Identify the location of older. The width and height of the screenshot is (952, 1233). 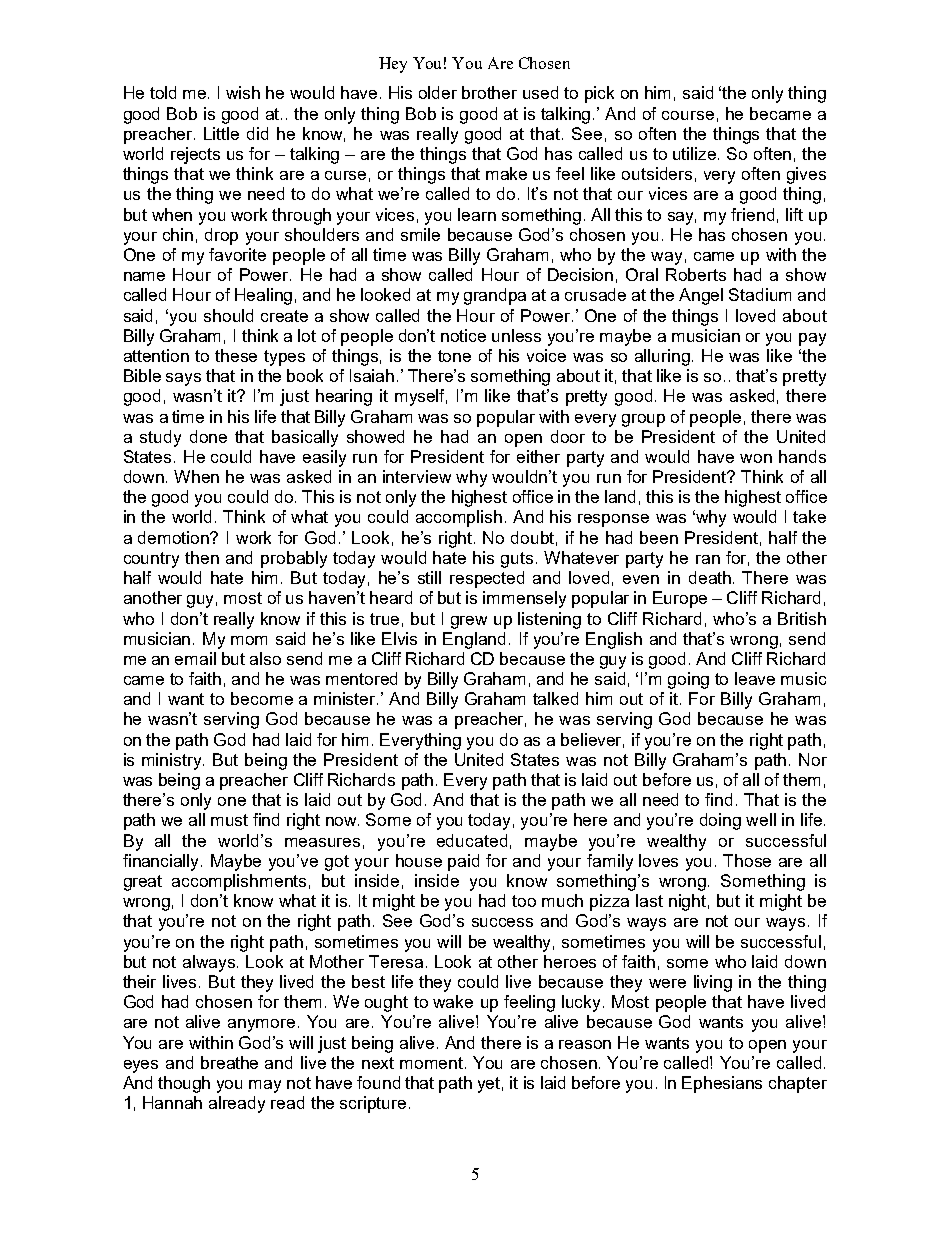
(438, 92).
